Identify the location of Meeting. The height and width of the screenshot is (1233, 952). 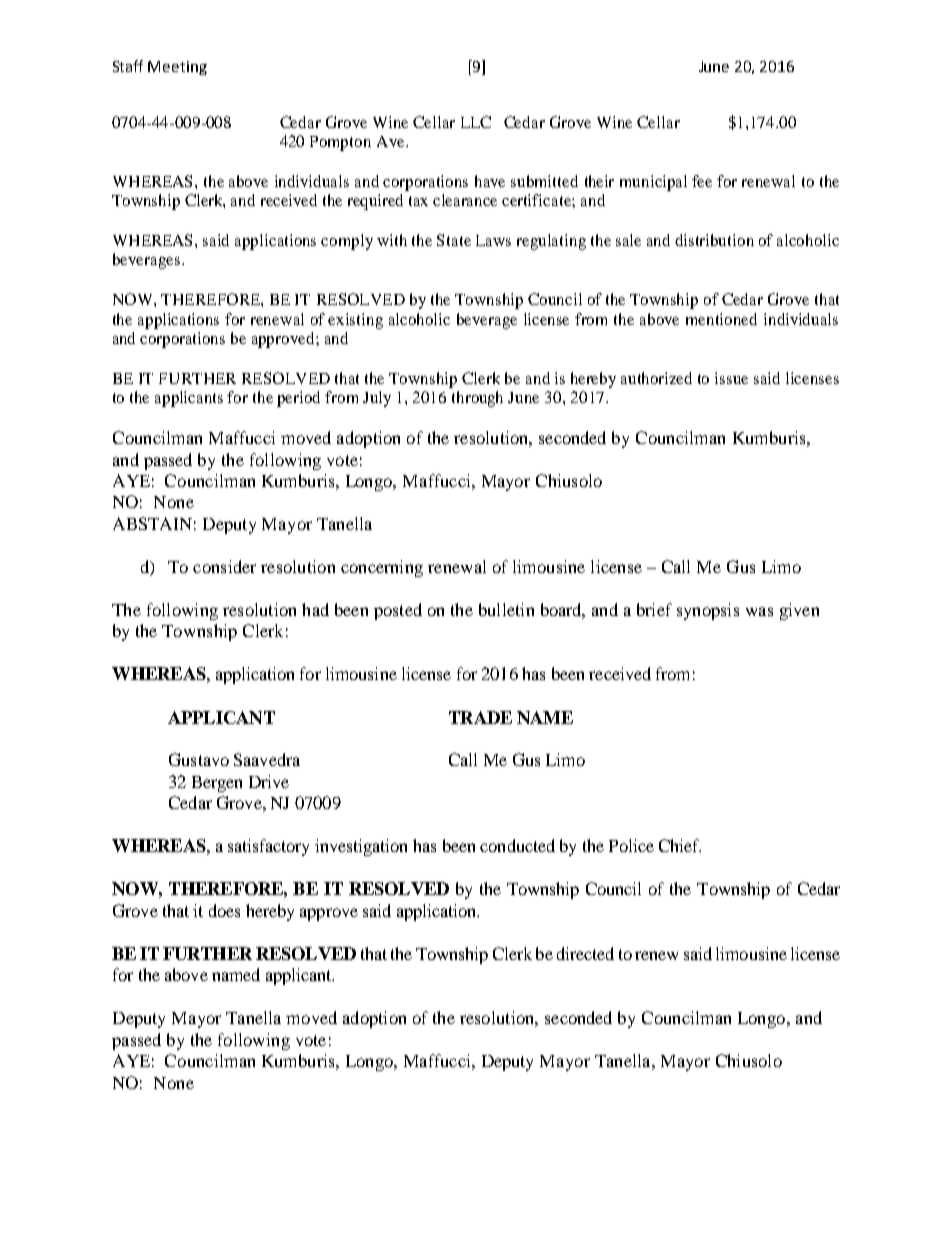
(177, 68).
